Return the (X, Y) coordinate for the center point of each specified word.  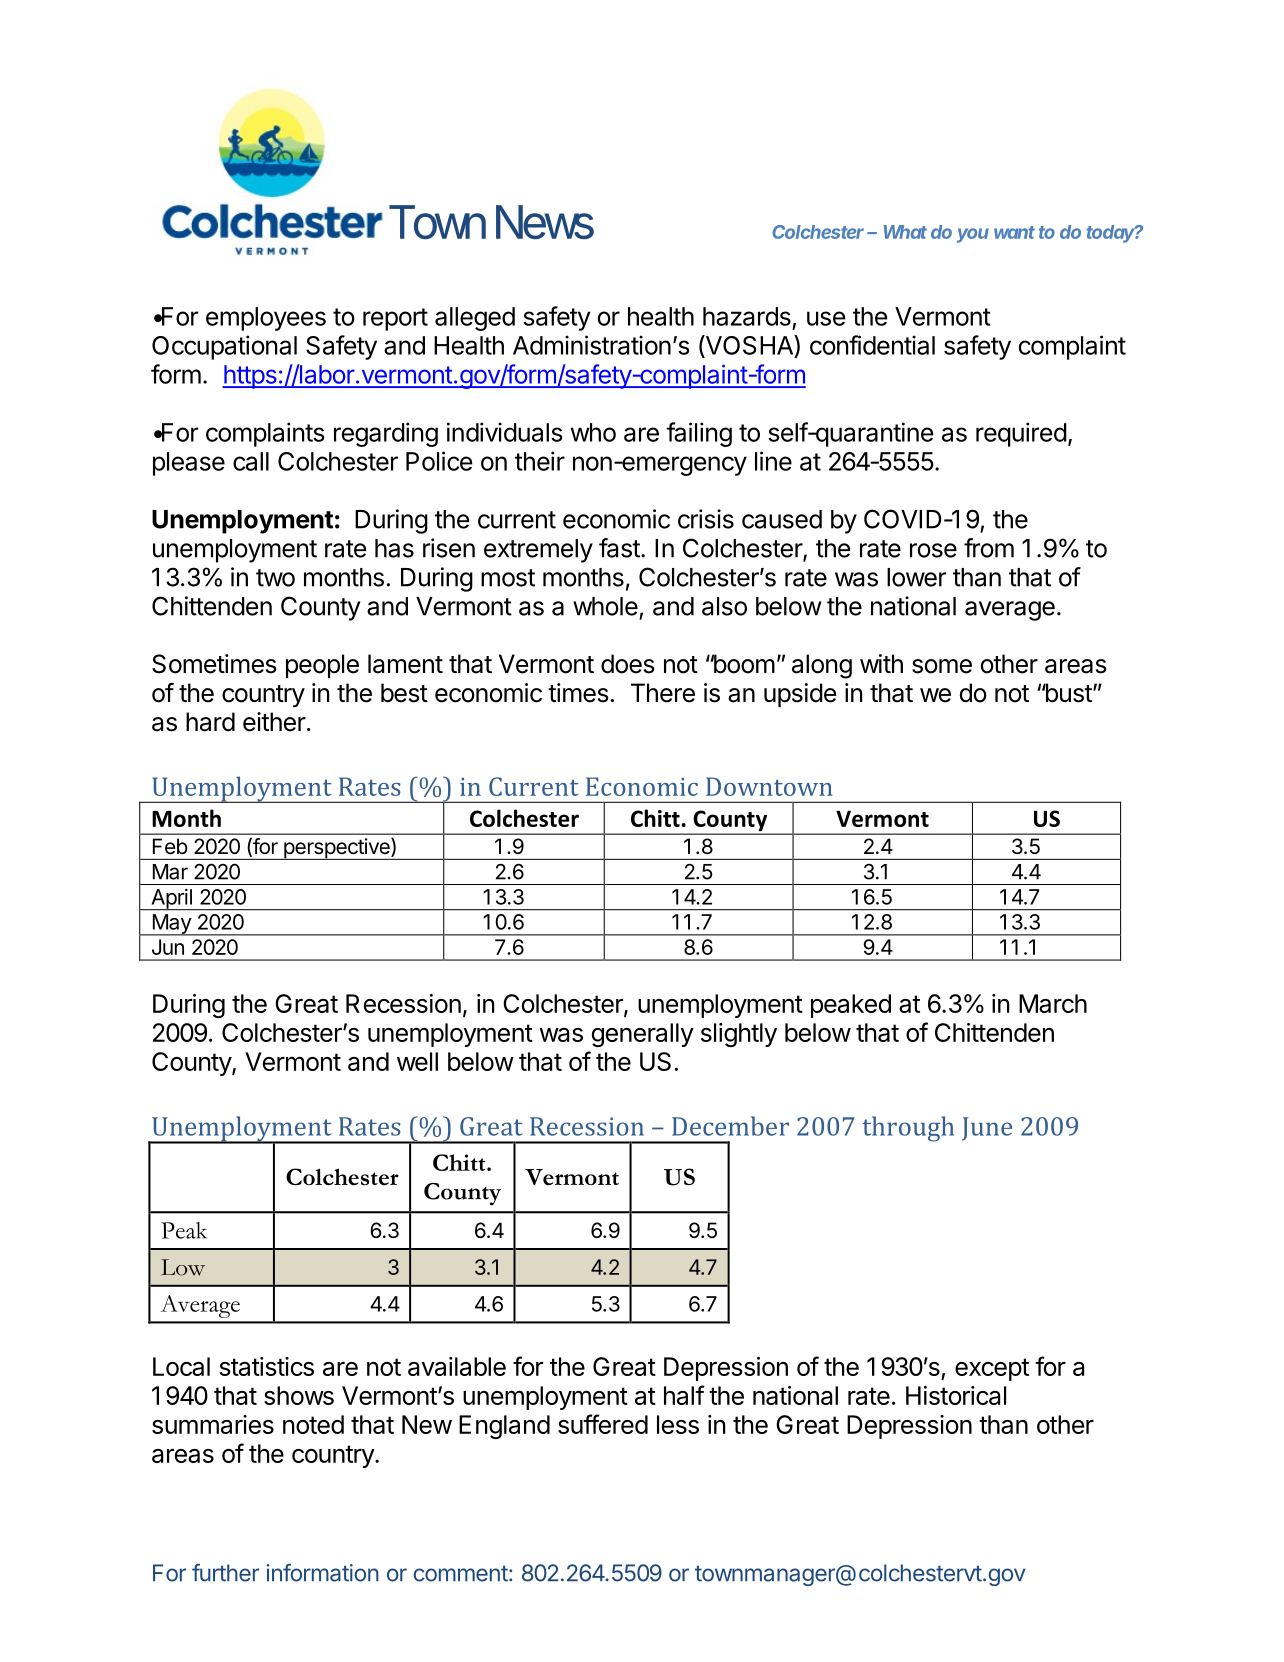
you (973, 235)
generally (643, 1035)
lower (916, 577)
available (457, 1366)
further (225, 1572)
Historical (956, 1395)
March (1053, 1003)
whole (605, 606)
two (275, 578)
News (545, 222)
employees (266, 319)
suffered (603, 1424)
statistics (266, 1366)
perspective (337, 849)
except (992, 1369)
